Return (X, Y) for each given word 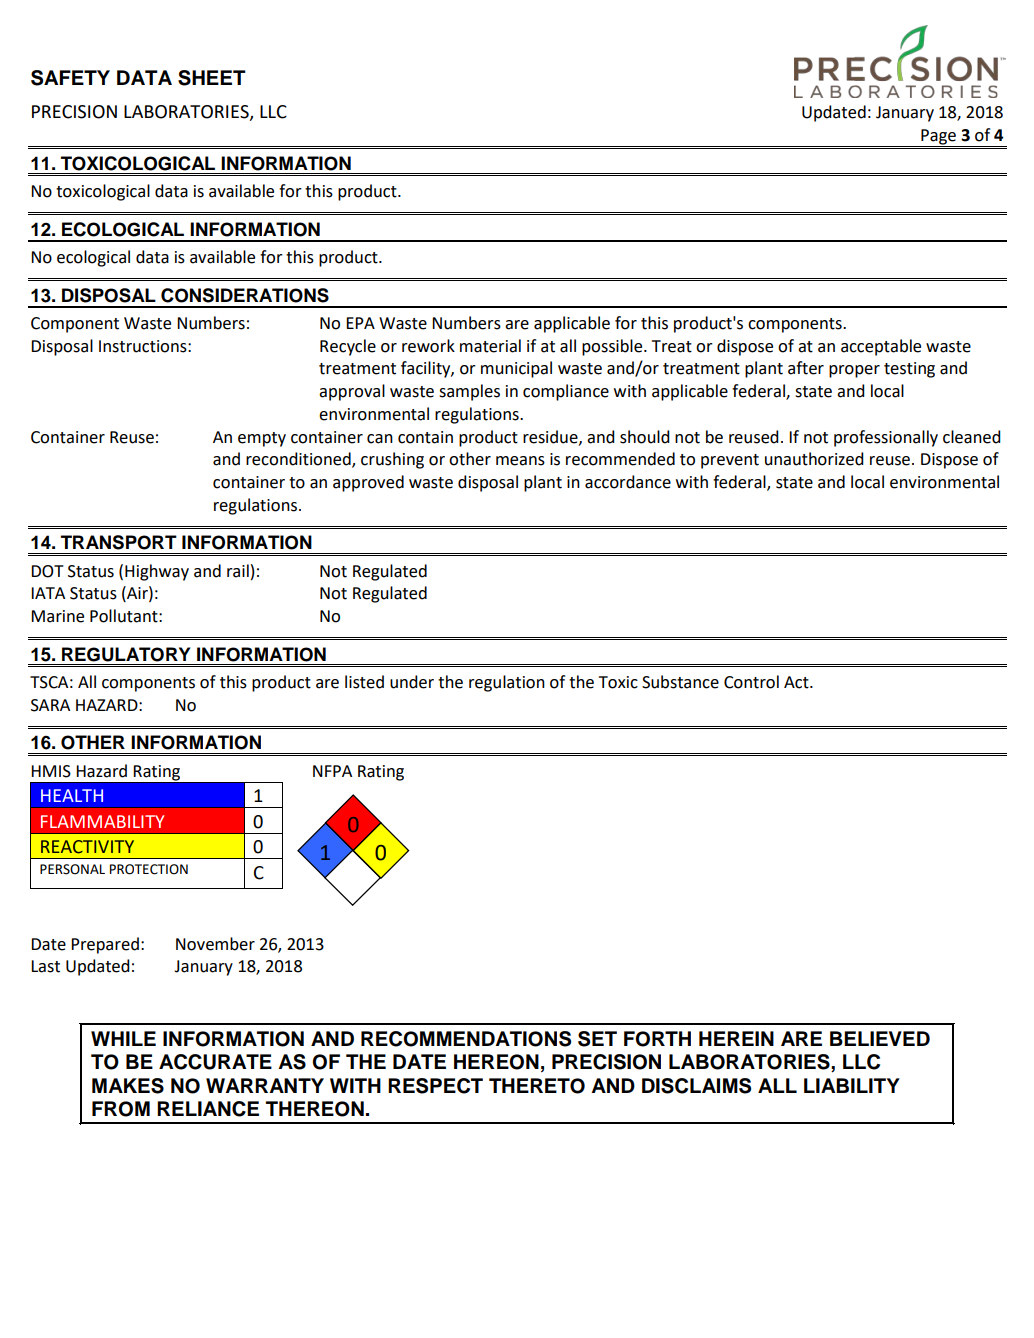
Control (751, 682)
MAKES (128, 1086)
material (490, 346)
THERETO (537, 1086)
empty (262, 439)
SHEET (212, 78)
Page (938, 138)
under (412, 682)
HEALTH (72, 795)
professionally (886, 438)
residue (551, 437)
